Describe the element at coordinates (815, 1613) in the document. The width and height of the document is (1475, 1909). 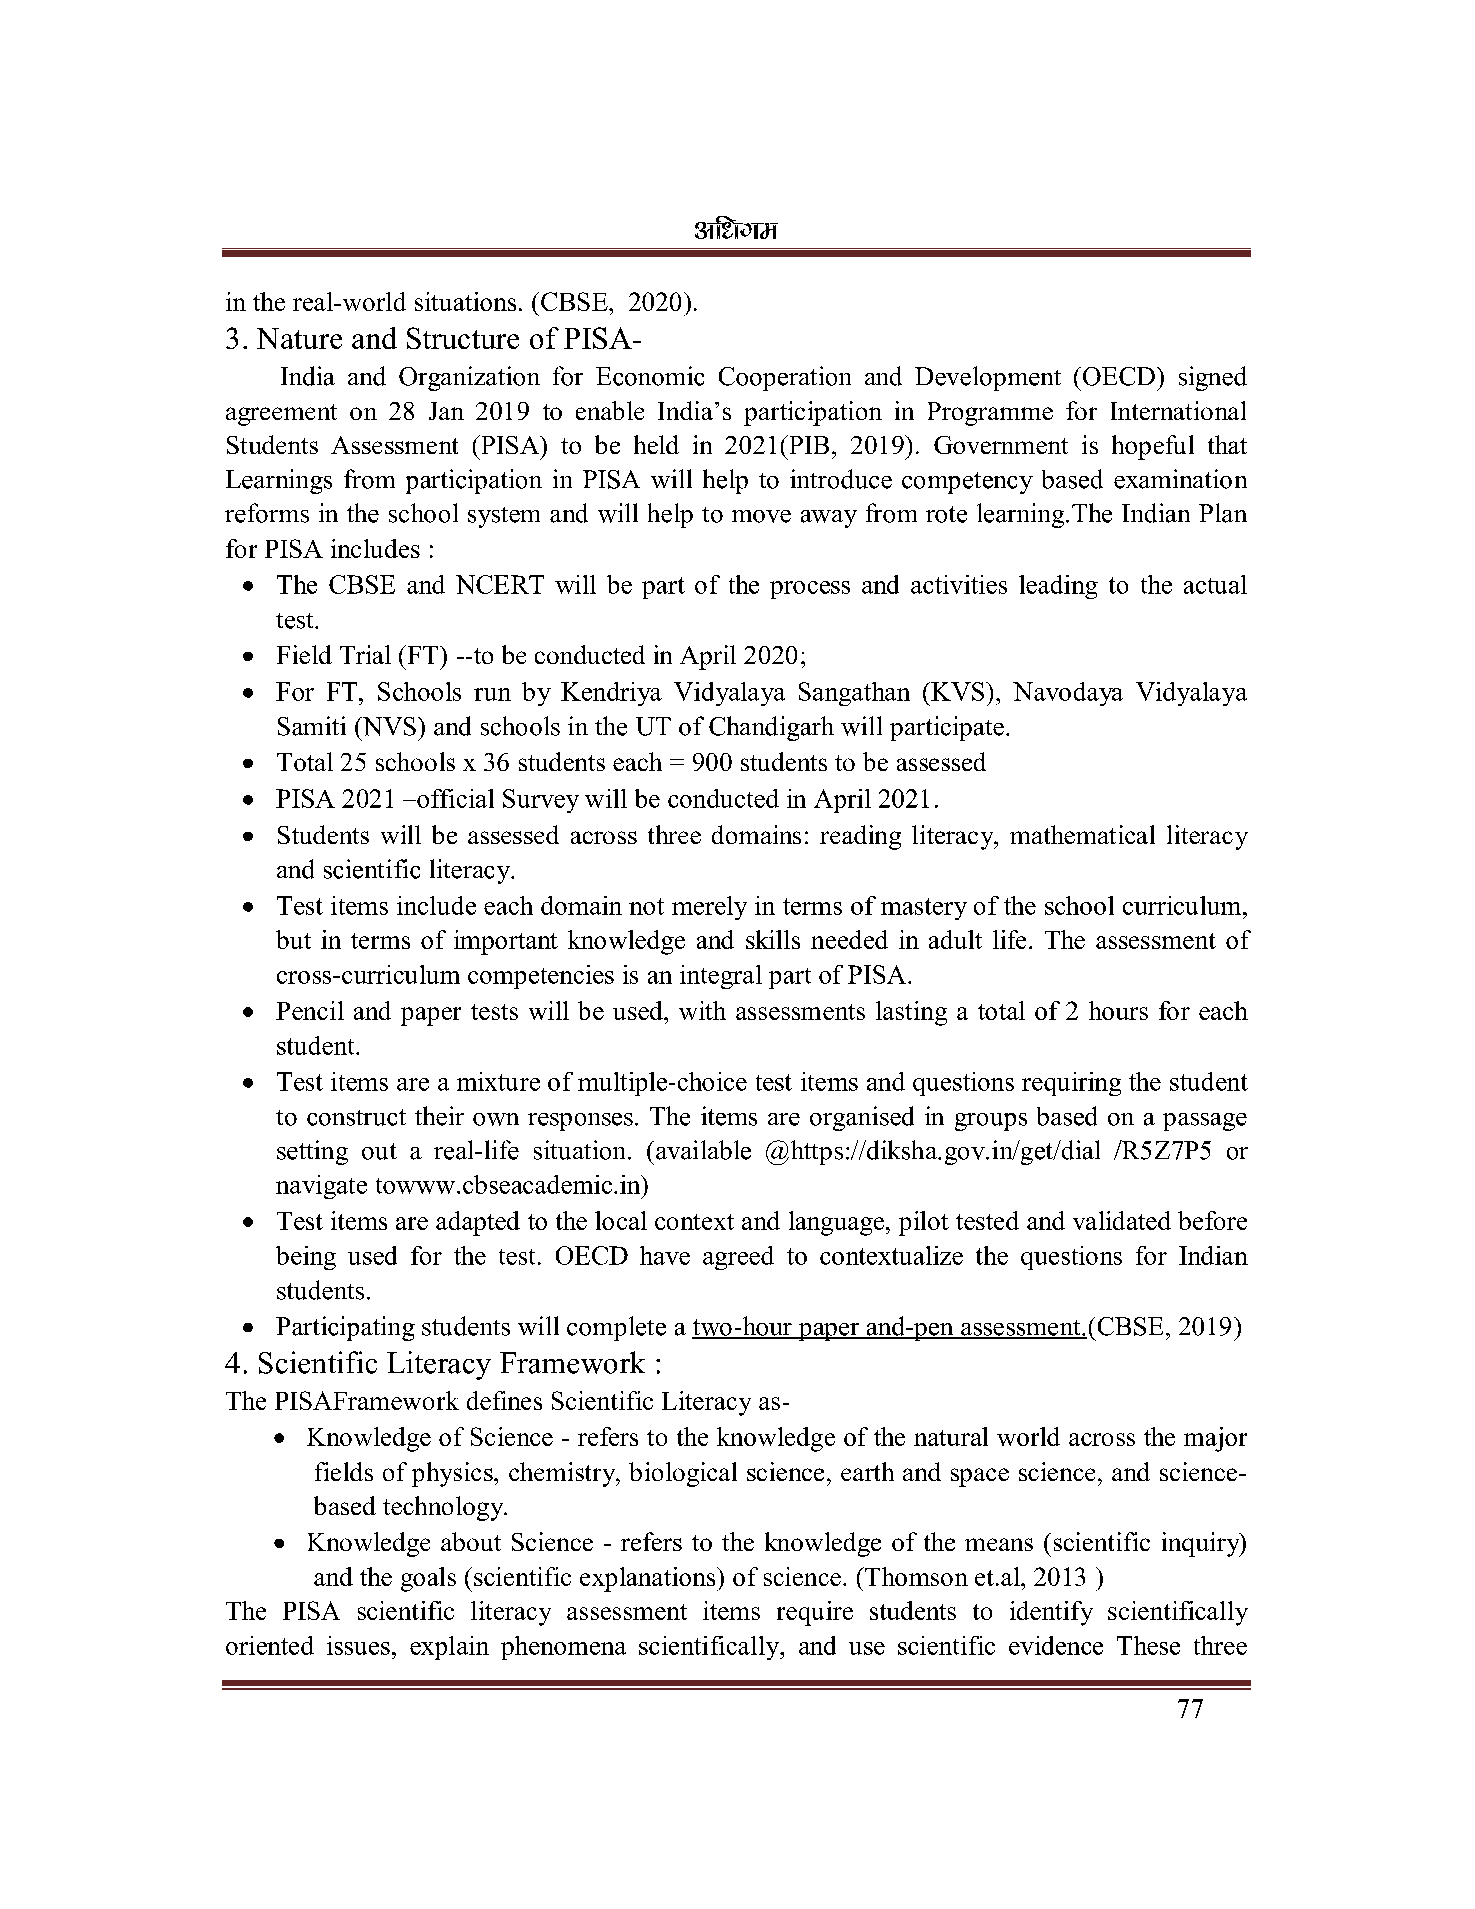
I see `require` at that location.
